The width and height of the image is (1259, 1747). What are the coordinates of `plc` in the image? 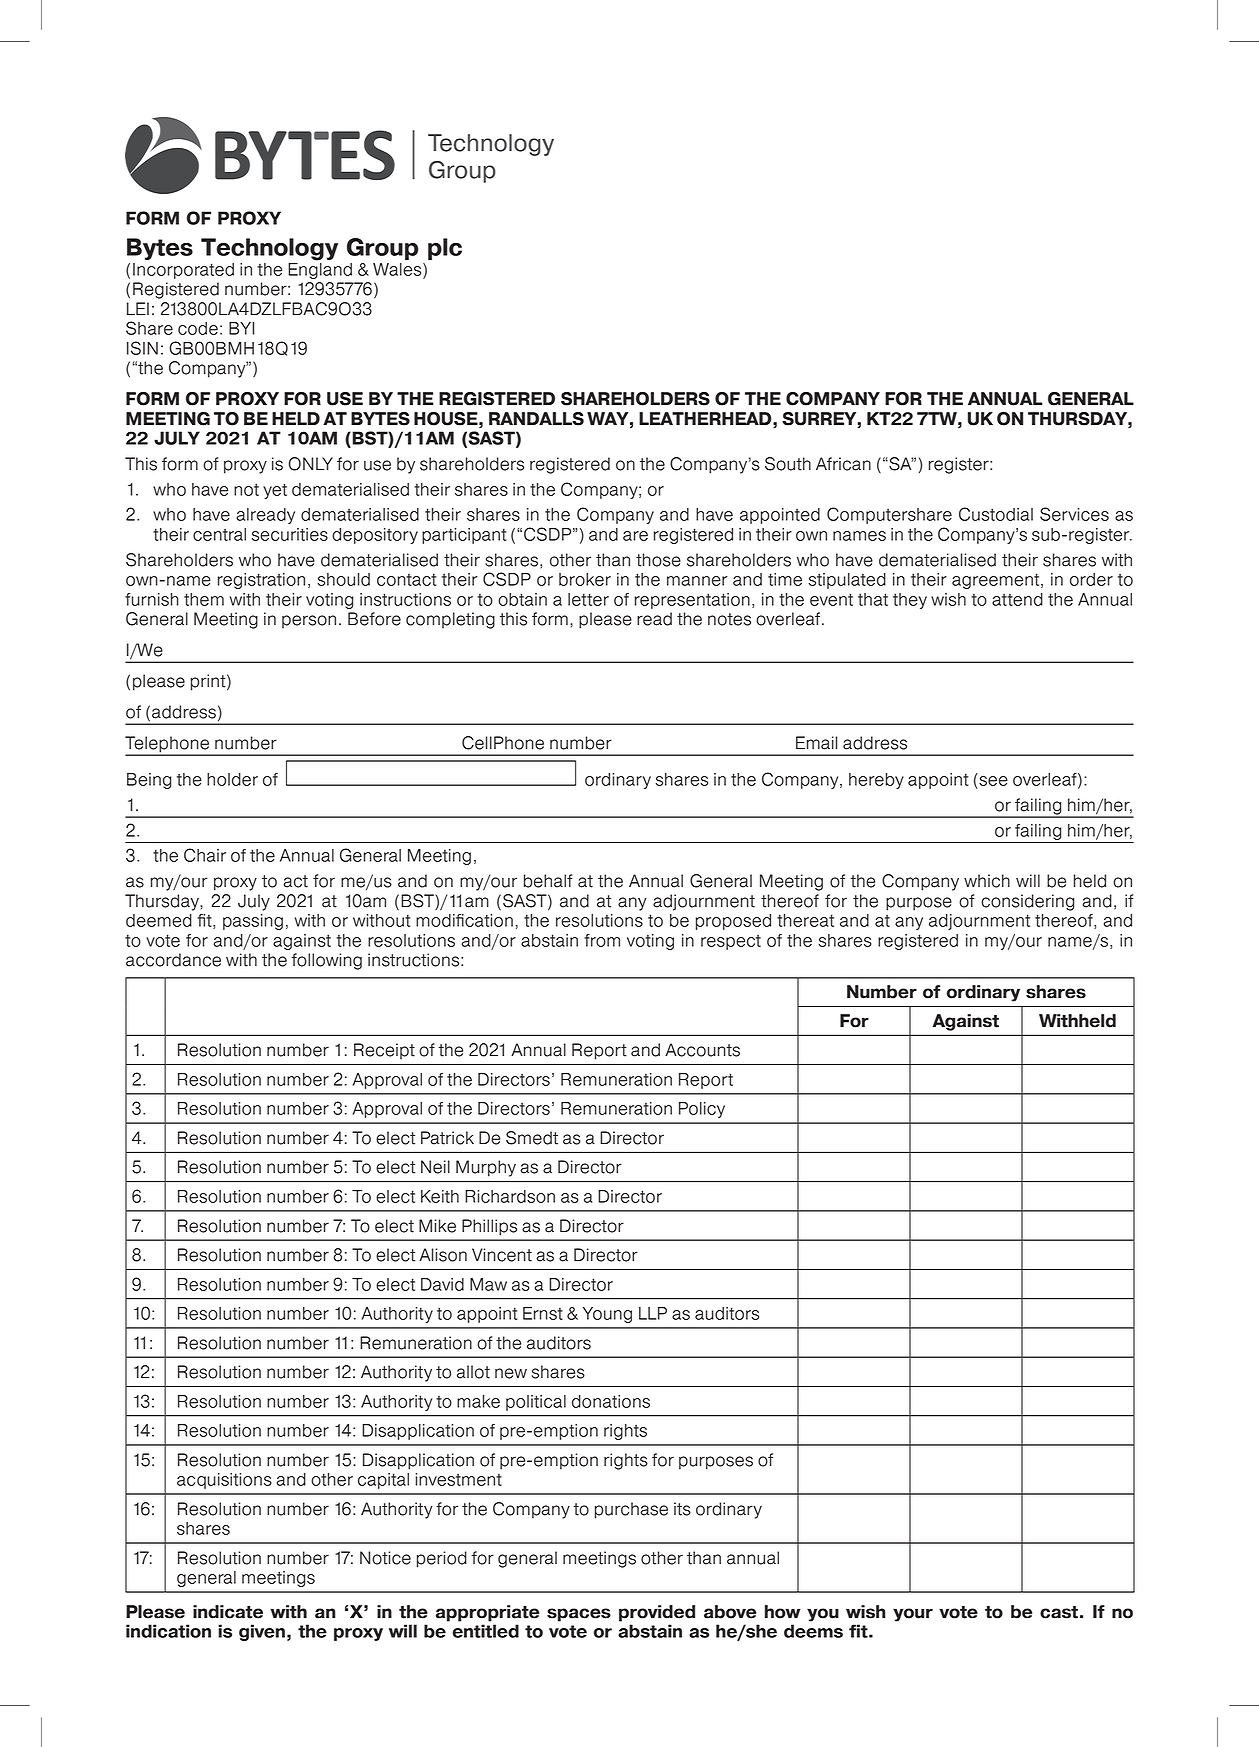 It's located at (445, 249).
